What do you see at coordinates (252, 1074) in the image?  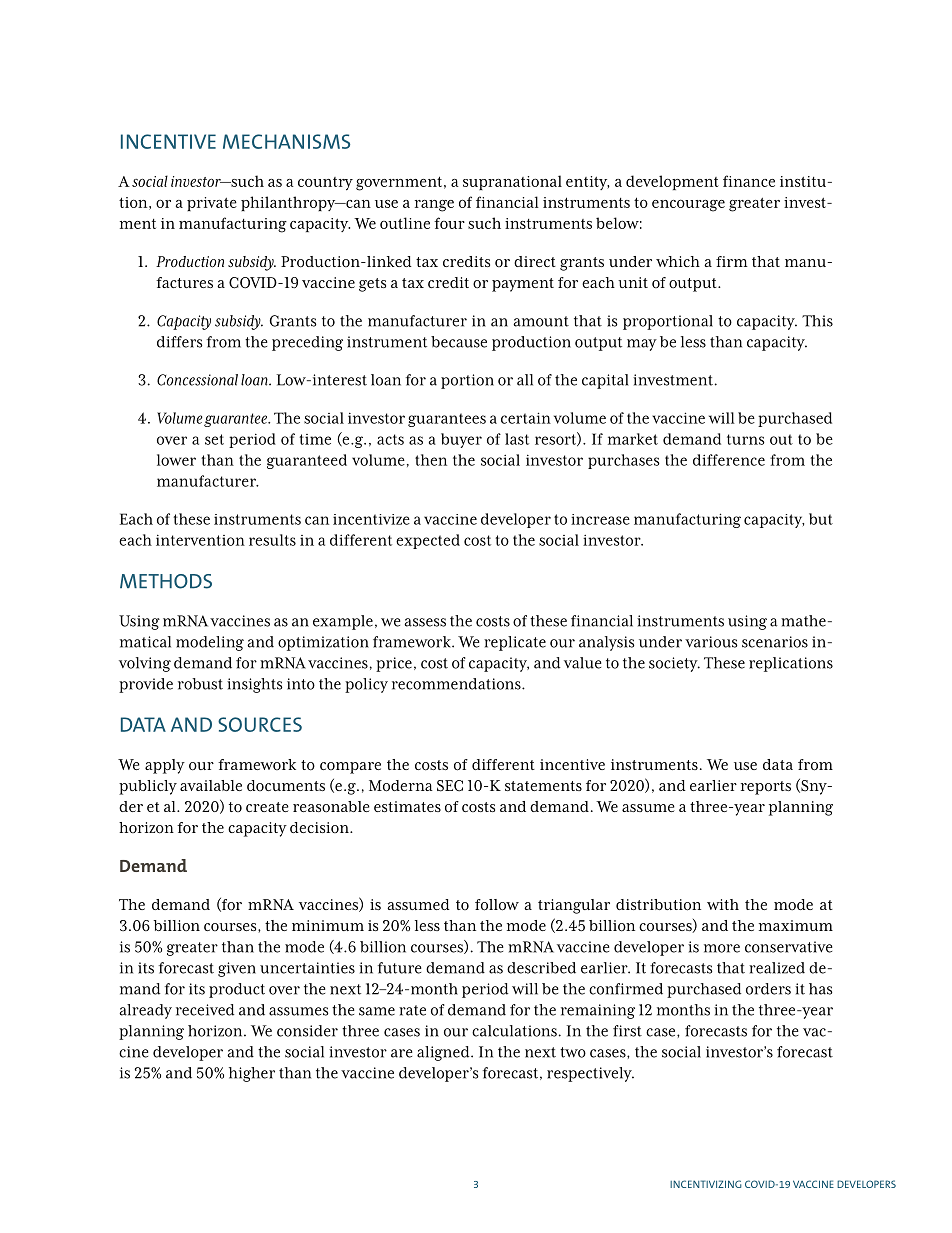 I see `higher` at bounding box center [252, 1074].
